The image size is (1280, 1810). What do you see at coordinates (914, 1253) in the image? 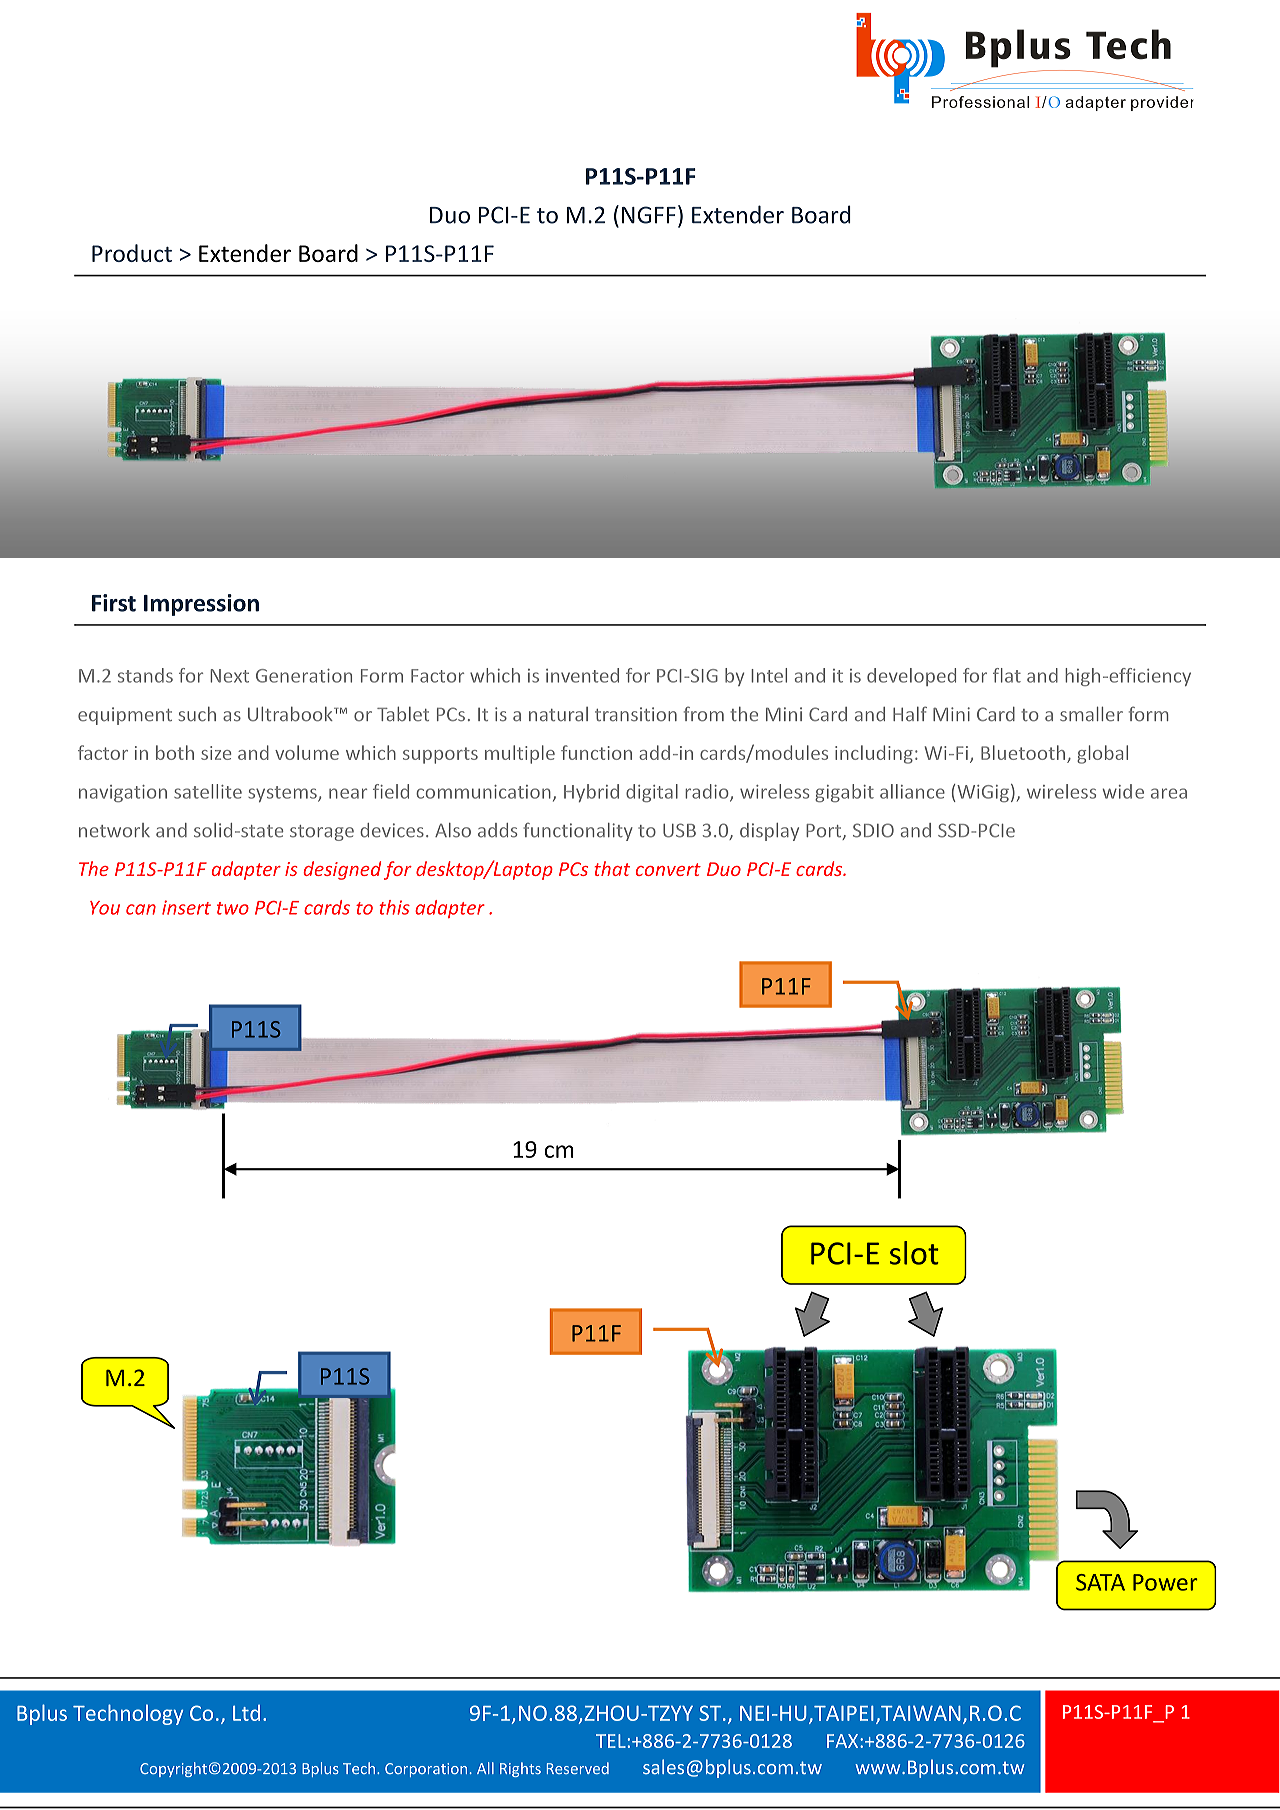
I see `slot` at bounding box center [914, 1253].
